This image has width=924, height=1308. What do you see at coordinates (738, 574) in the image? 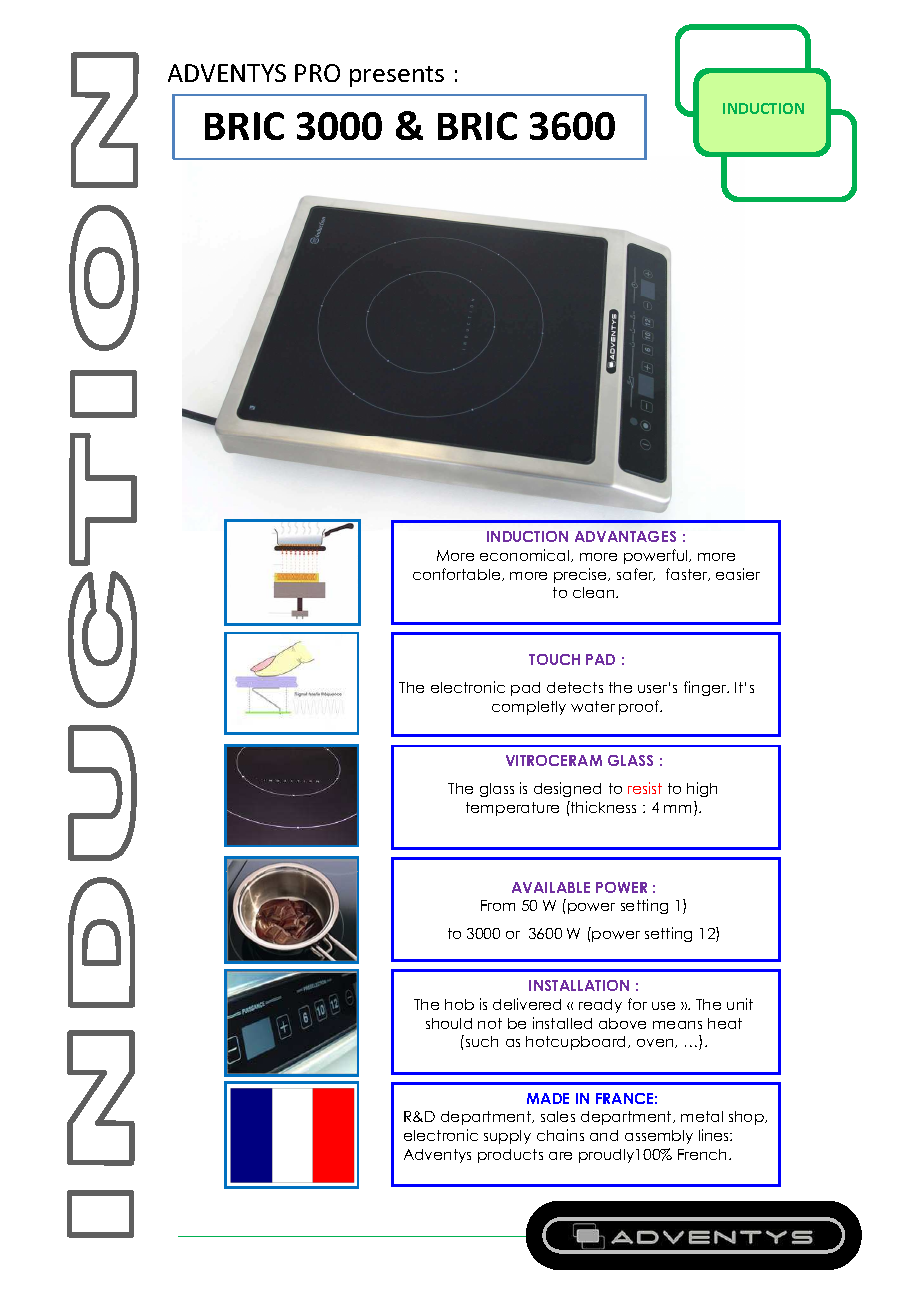
I see `easier` at bounding box center [738, 574].
